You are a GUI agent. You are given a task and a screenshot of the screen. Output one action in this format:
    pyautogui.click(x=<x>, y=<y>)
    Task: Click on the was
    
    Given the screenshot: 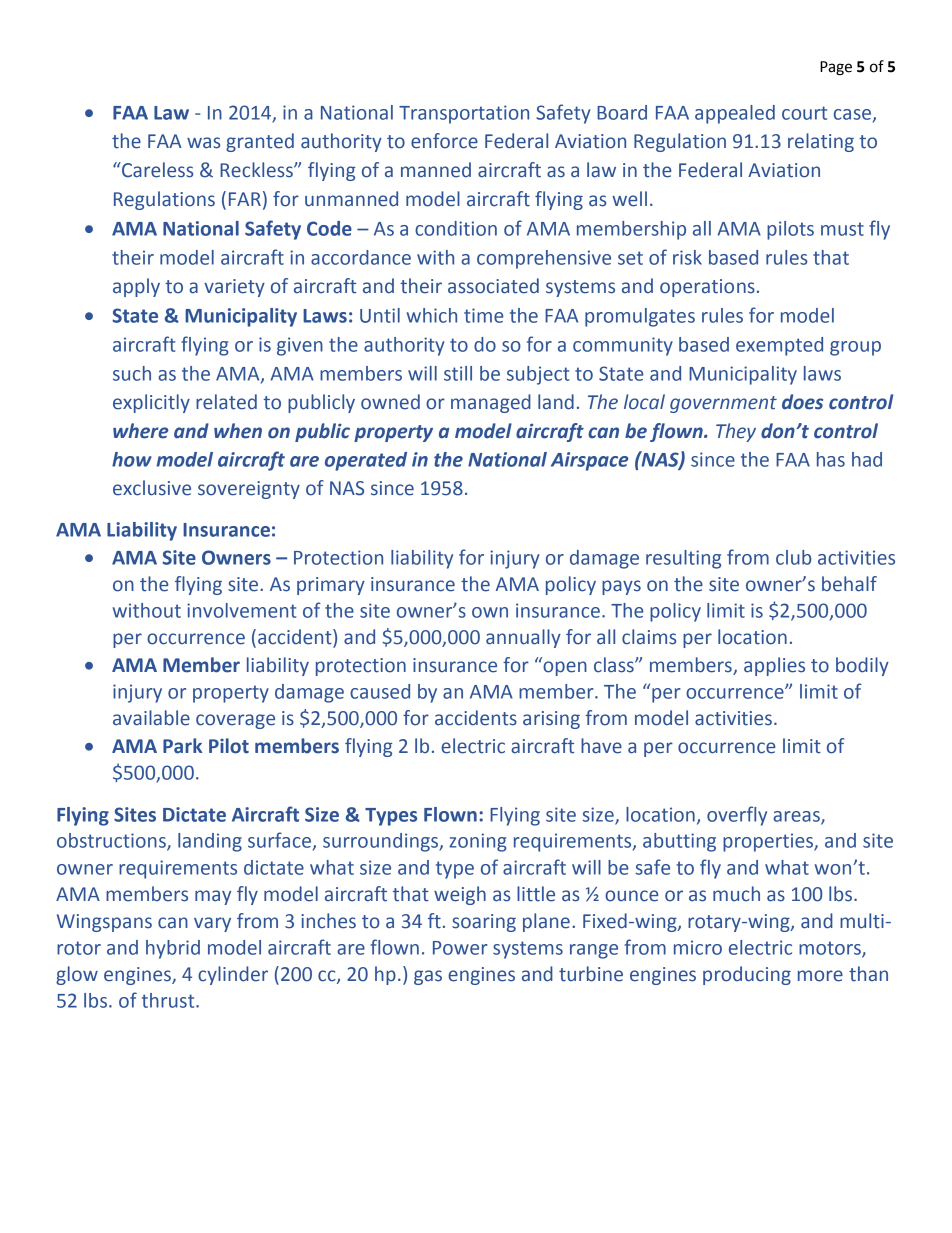 What is the action you would take?
    pyautogui.click(x=203, y=143)
